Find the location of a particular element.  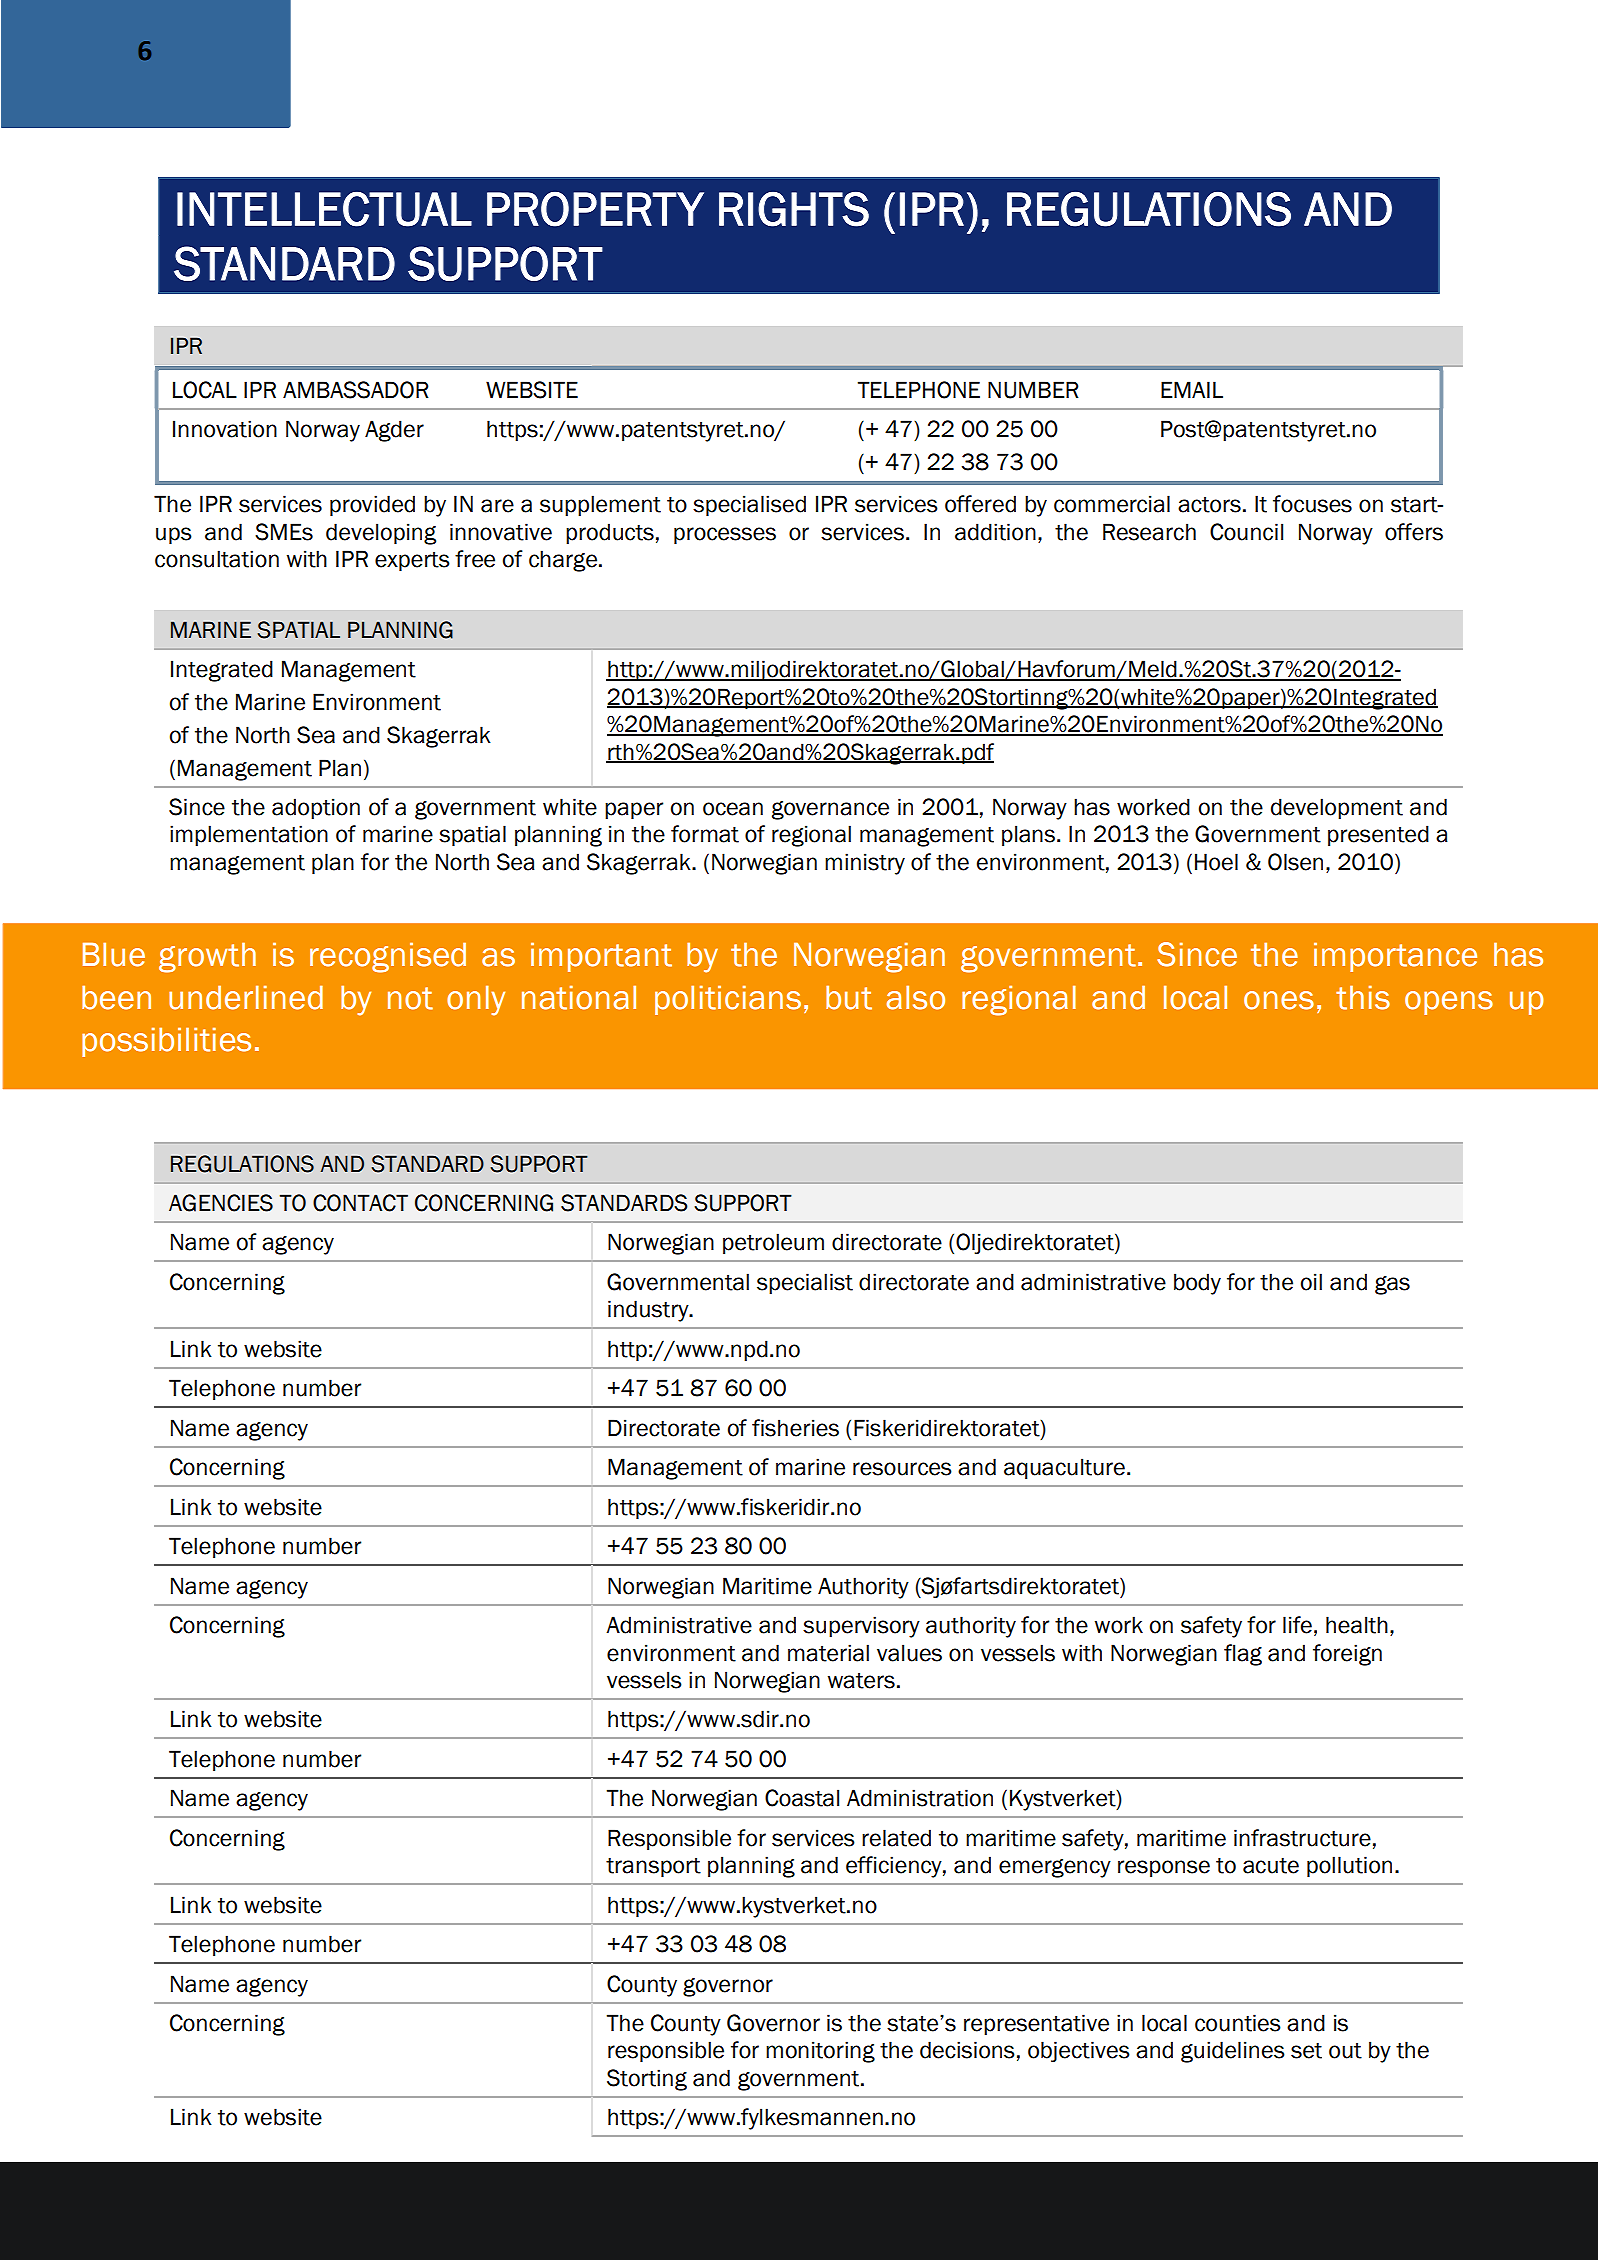

INTELLECTUAL is located at coordinates (324, 209).
